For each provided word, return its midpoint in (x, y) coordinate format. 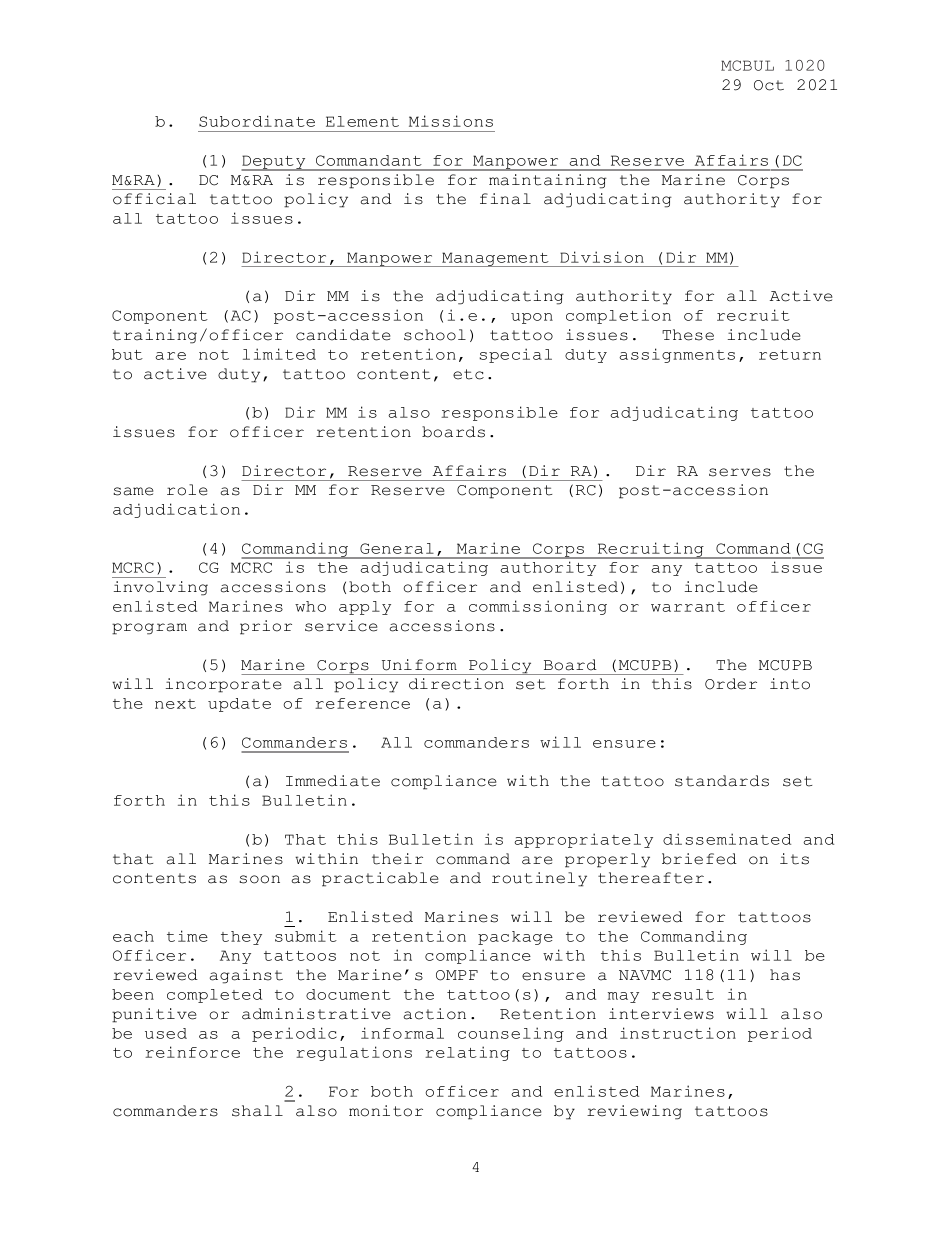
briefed (699, 859)
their (397, 859)
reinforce (192, 1052)
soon (259, 879)
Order (731, 684)
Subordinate (257, 121)
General (397, 548)
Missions (451, 121)
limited (279, 354)
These (688, 335)
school (435, 335)
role (187, 490)
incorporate (223, 685)
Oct (769, 85)
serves (740, 472)
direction (456, 684)
